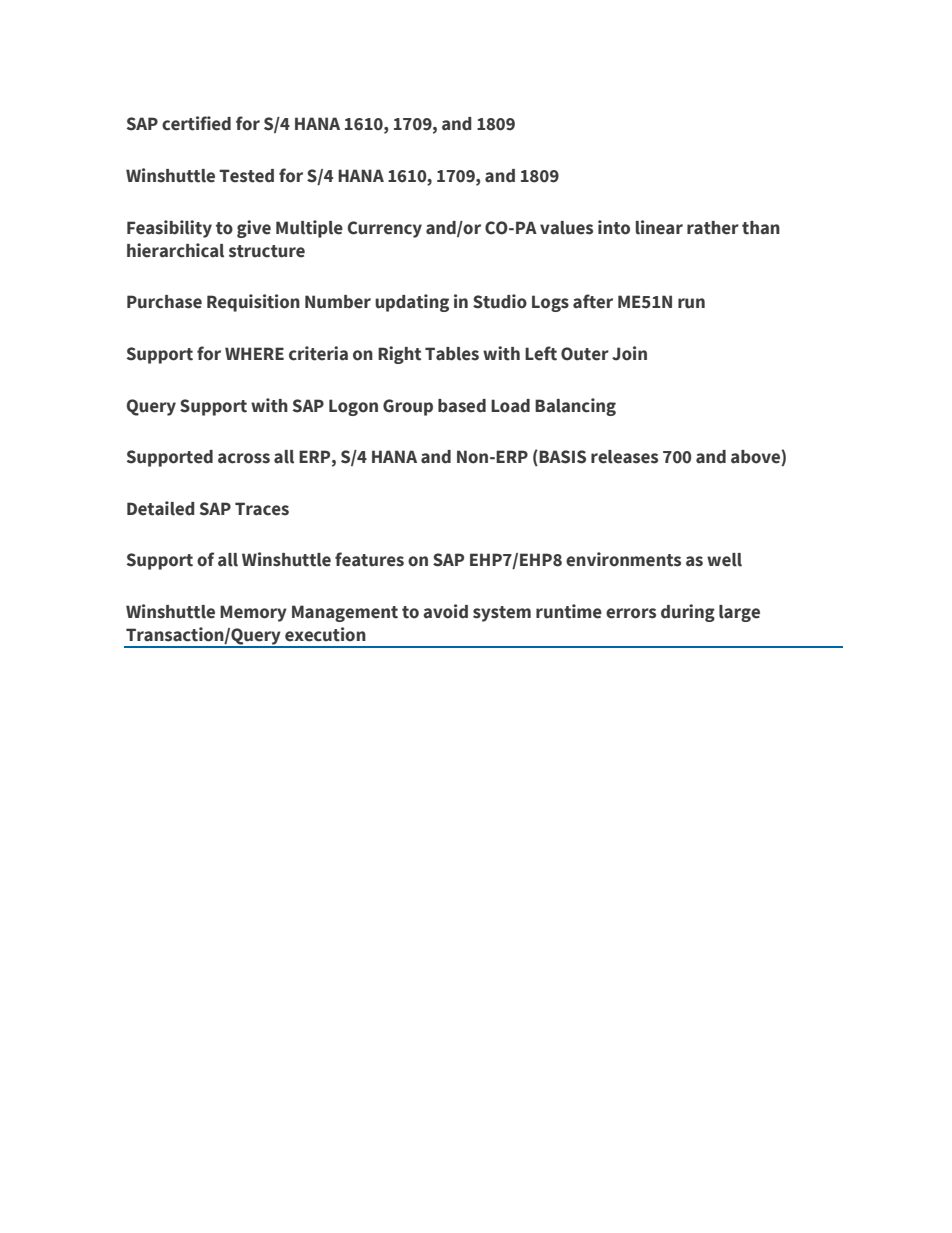 Image resolution: width=952 pixels, height=1233 pixels. I want to click on Join, so click(629, 353).
